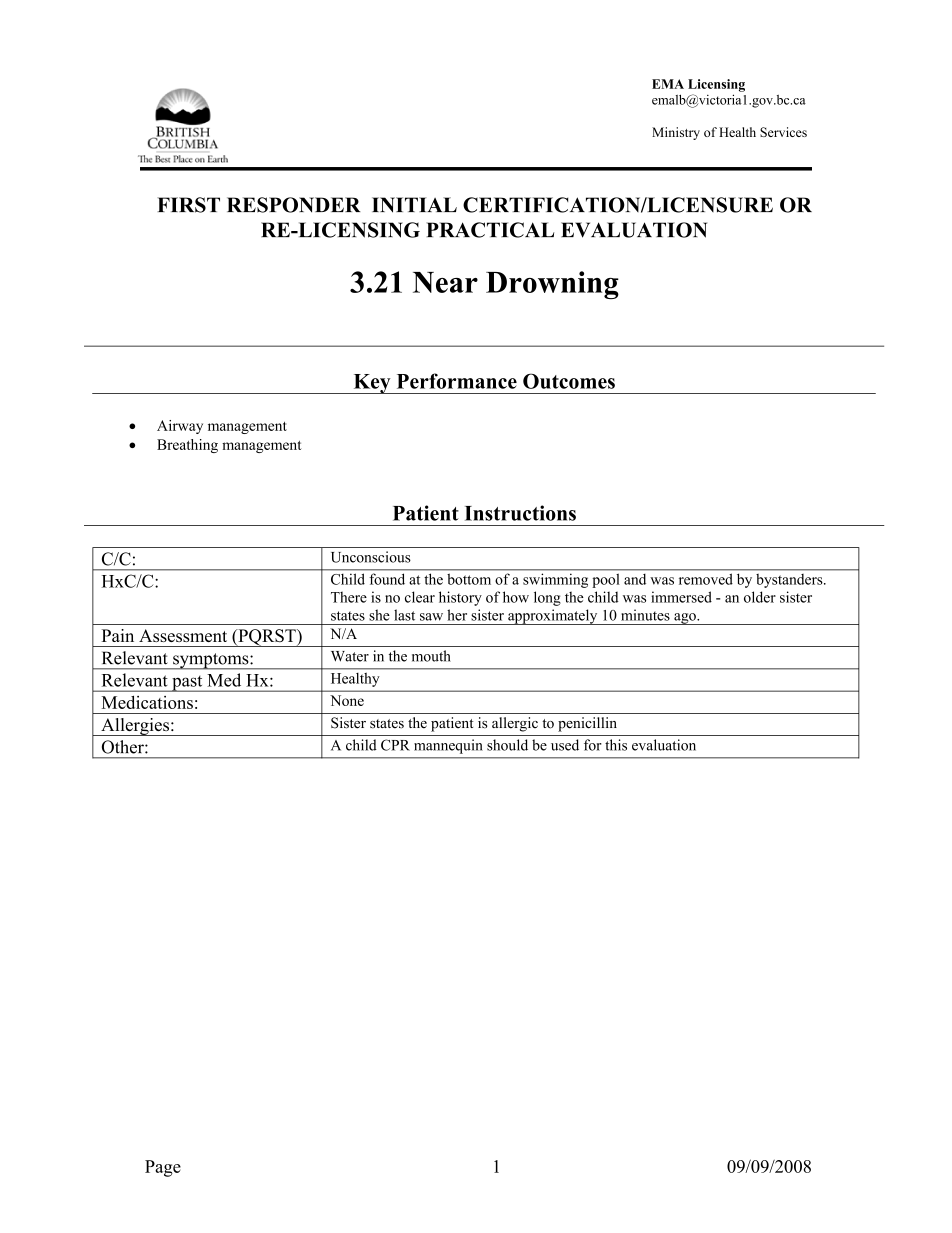 The width and height of the screenshot is (952, 1233). I want to click on Page, so click(163, 1168).
